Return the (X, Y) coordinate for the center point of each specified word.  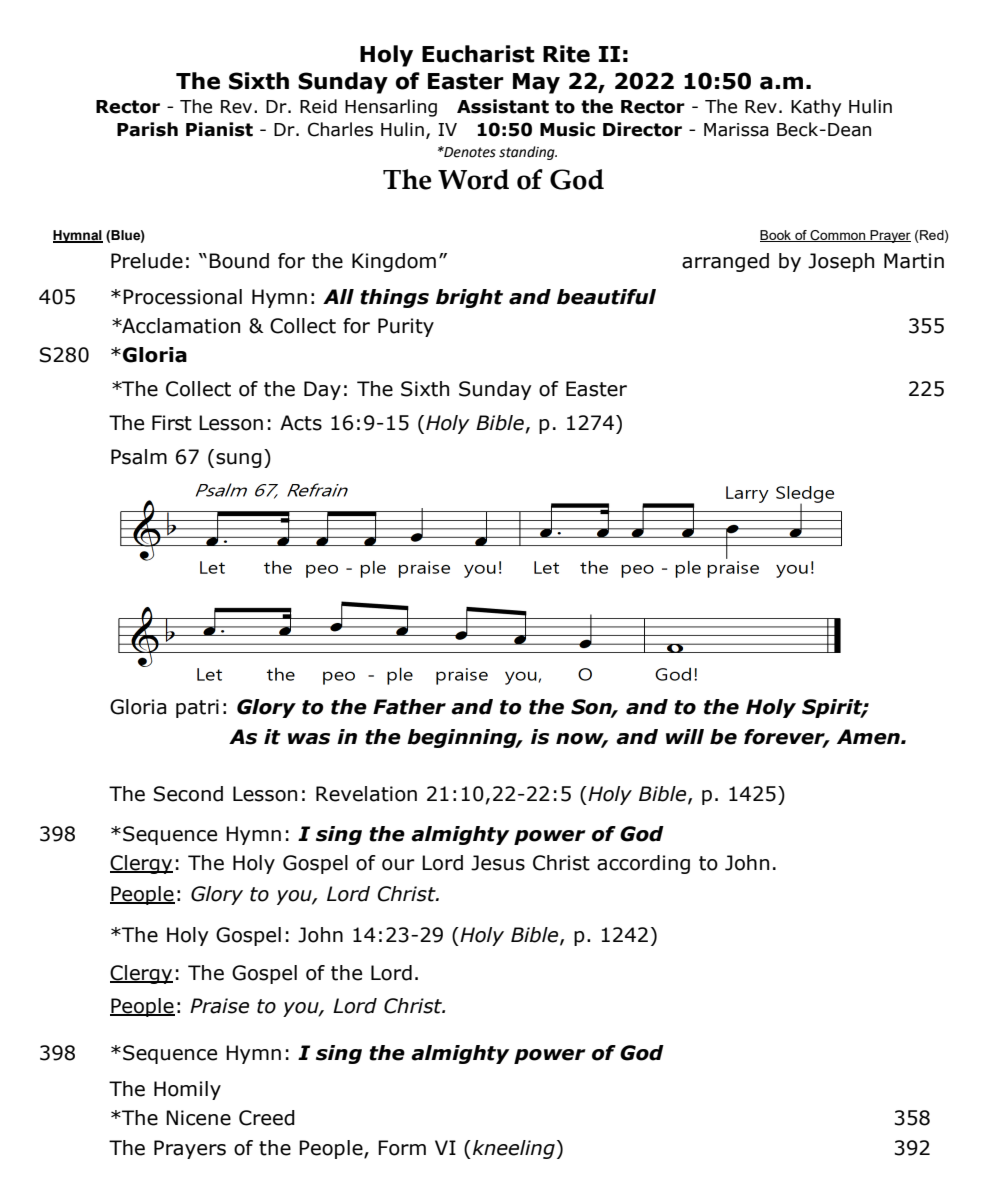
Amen (869, 737)
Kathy (816, 108)
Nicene (198, 1118)
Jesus (498, 863)
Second (188, 794)
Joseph (841, 262)
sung (239, 460)
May (536, 83)
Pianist (219, 129)
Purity (406, 327)
